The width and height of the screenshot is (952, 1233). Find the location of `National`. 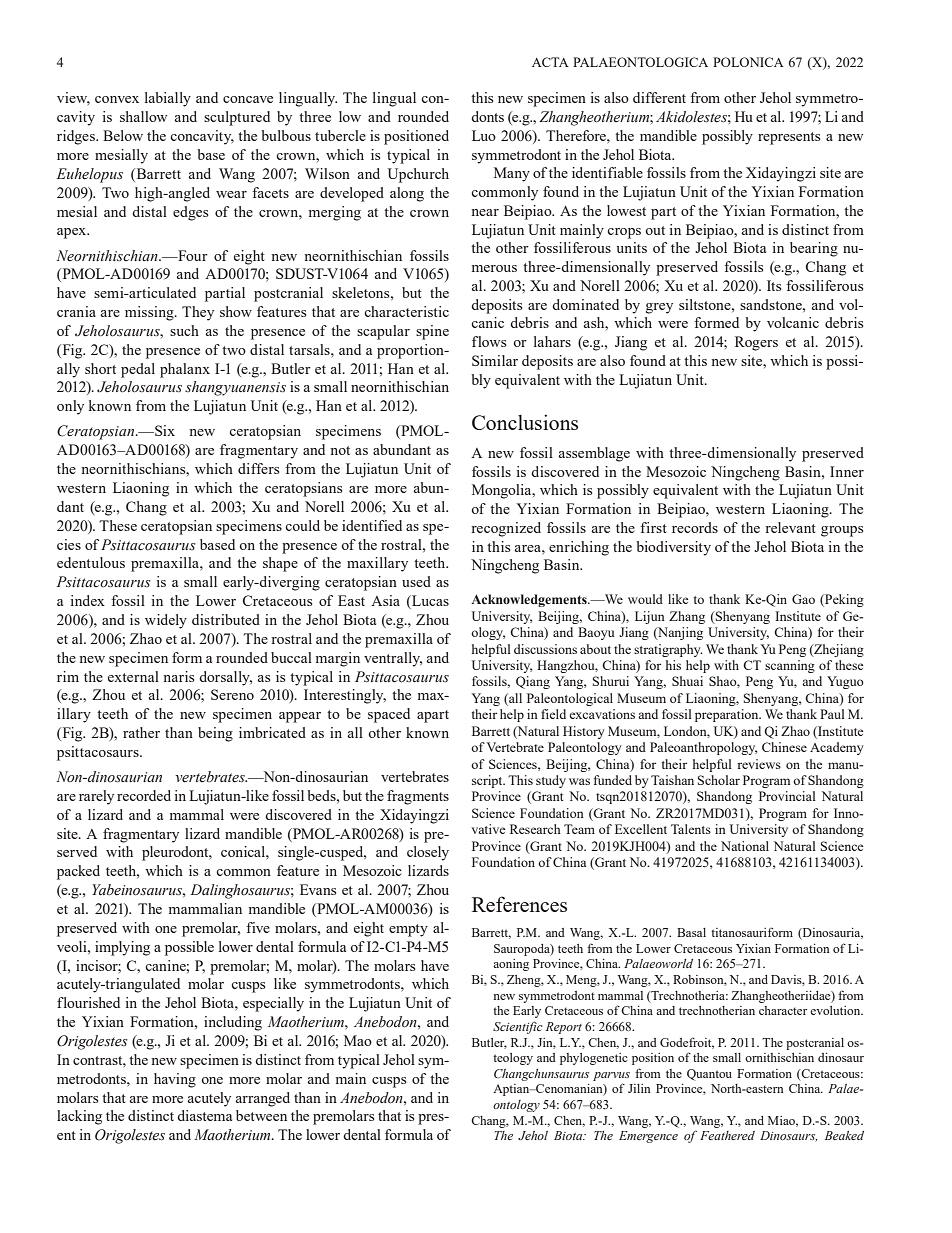

National is located at coordinates (745, 846).
